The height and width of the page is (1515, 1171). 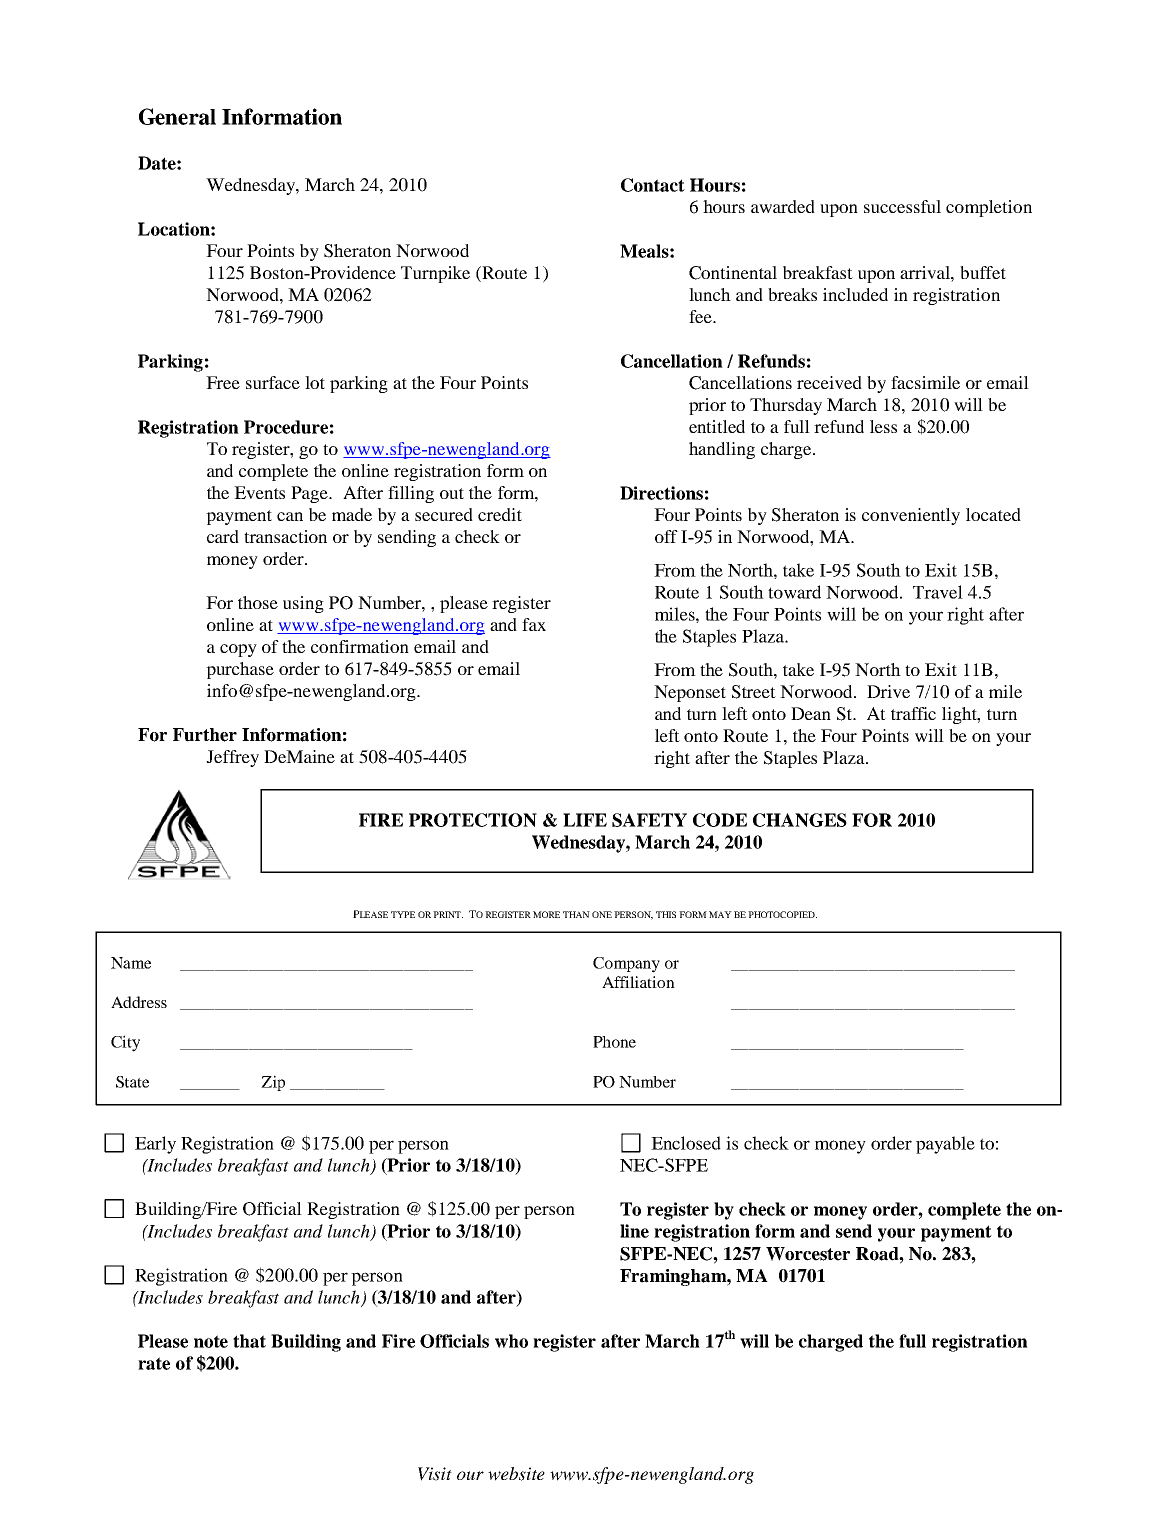 I want to click on Phone, so click(x=614, y=1042).
